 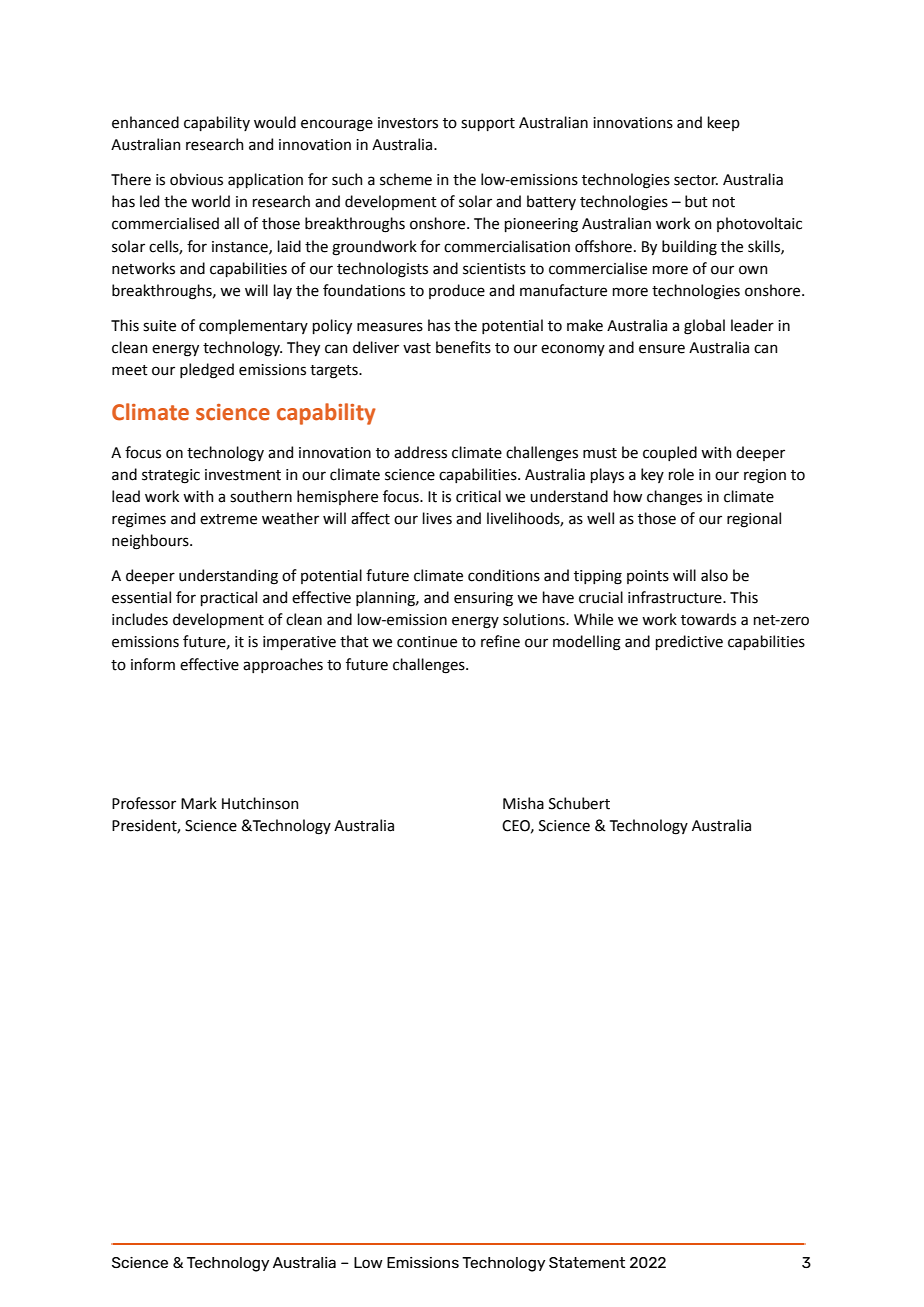 I want to click on Statement, so click(x=587, y=1262).
